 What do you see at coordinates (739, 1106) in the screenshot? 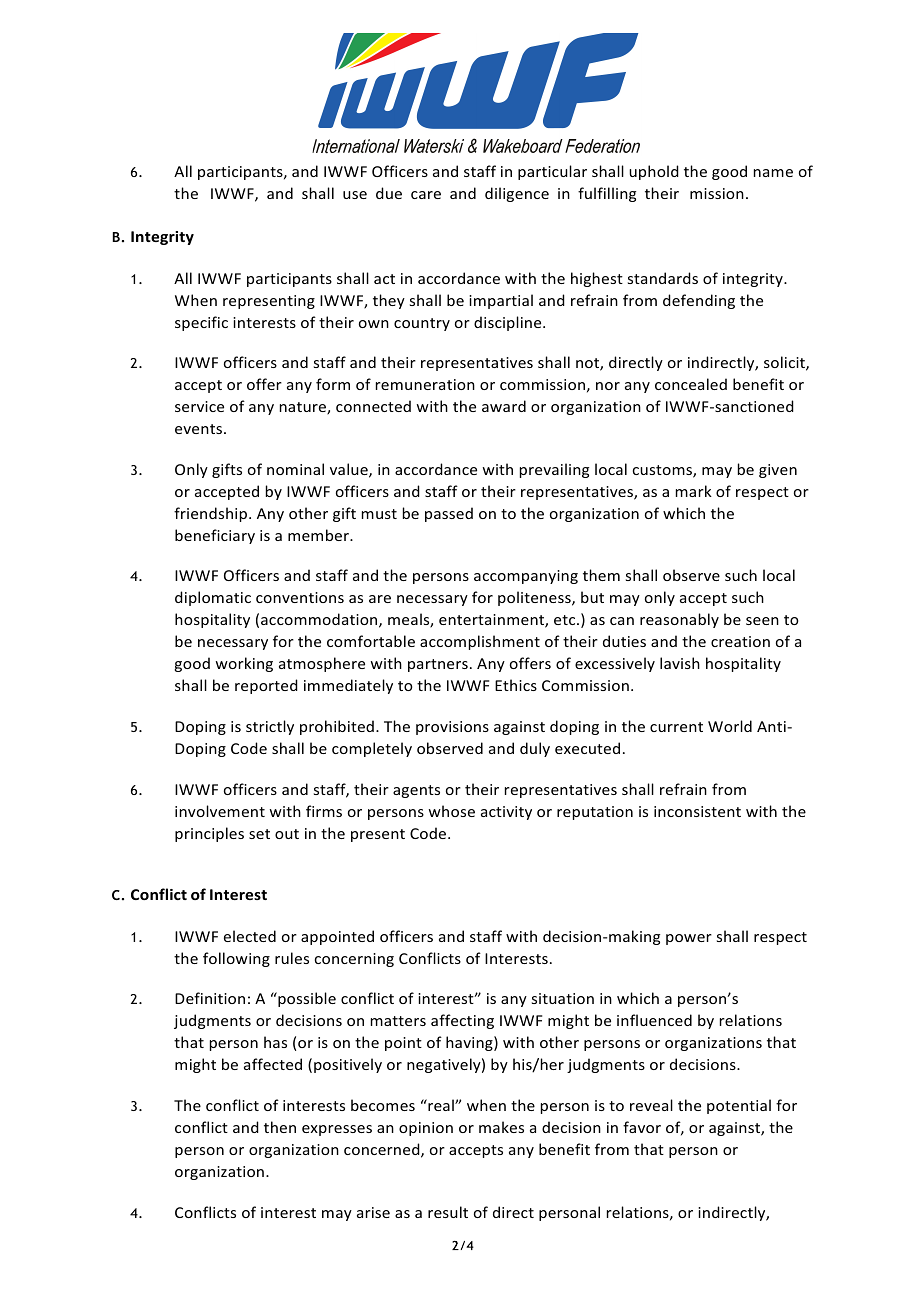
I see `potential` at bounding box center [739, 1106].
